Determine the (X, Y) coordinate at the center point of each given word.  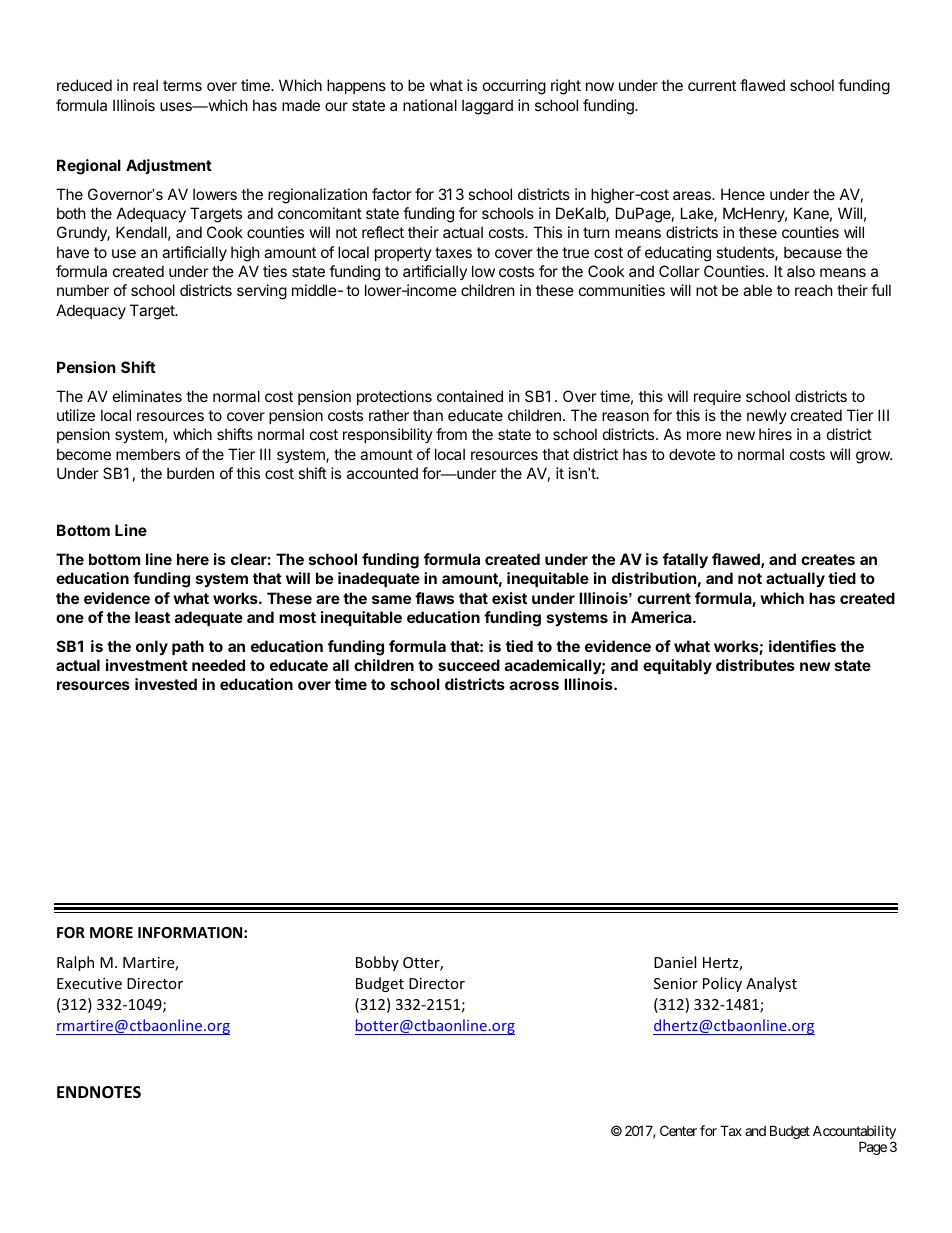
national (430, 105)
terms (182, 85)
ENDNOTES (99, 1092)
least (152, 617)
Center (678, 1130)
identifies (802, 646)
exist (509, 598)
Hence (743, 194)
